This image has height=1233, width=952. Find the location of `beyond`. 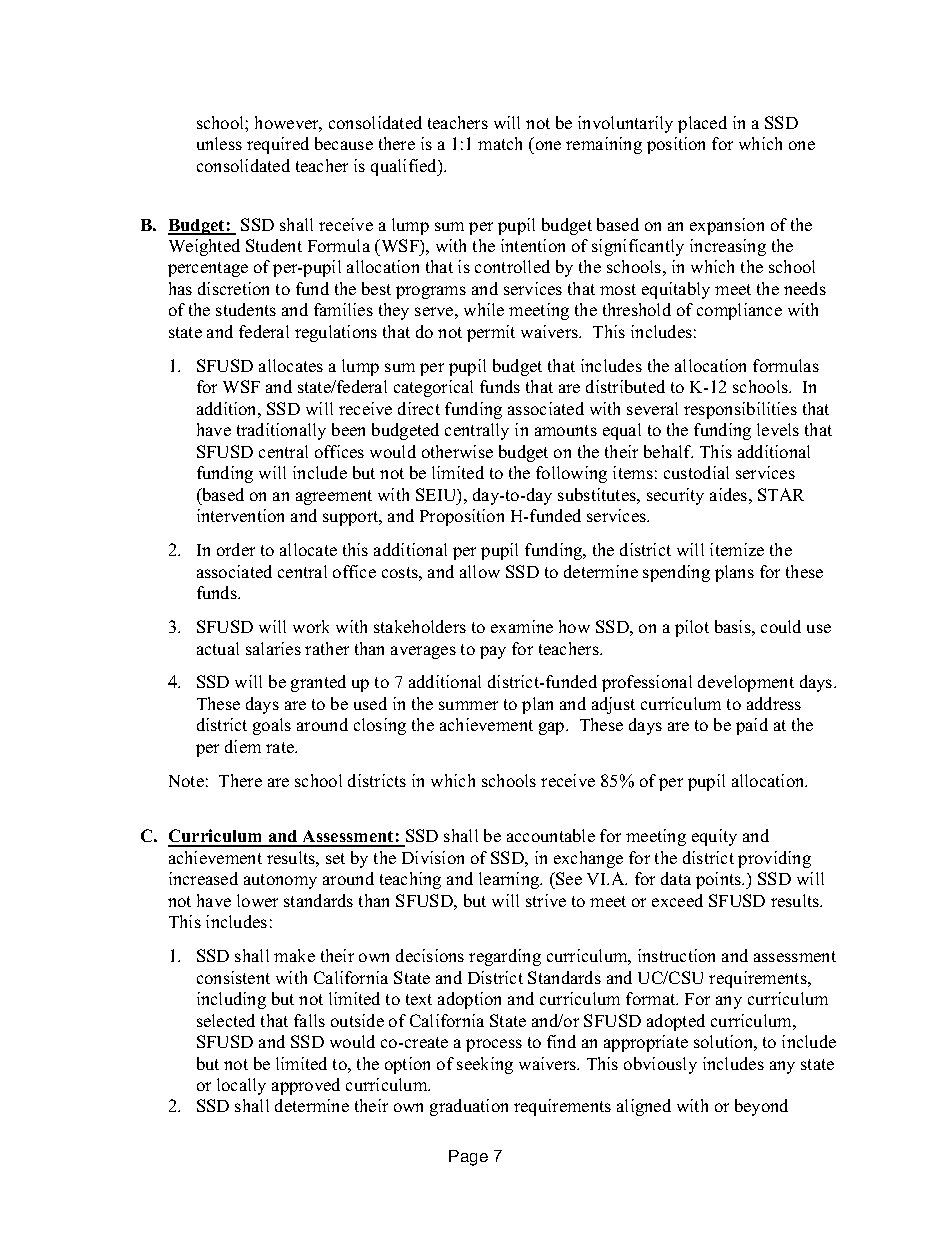

beyond is located at coordinates (761, 1107).
